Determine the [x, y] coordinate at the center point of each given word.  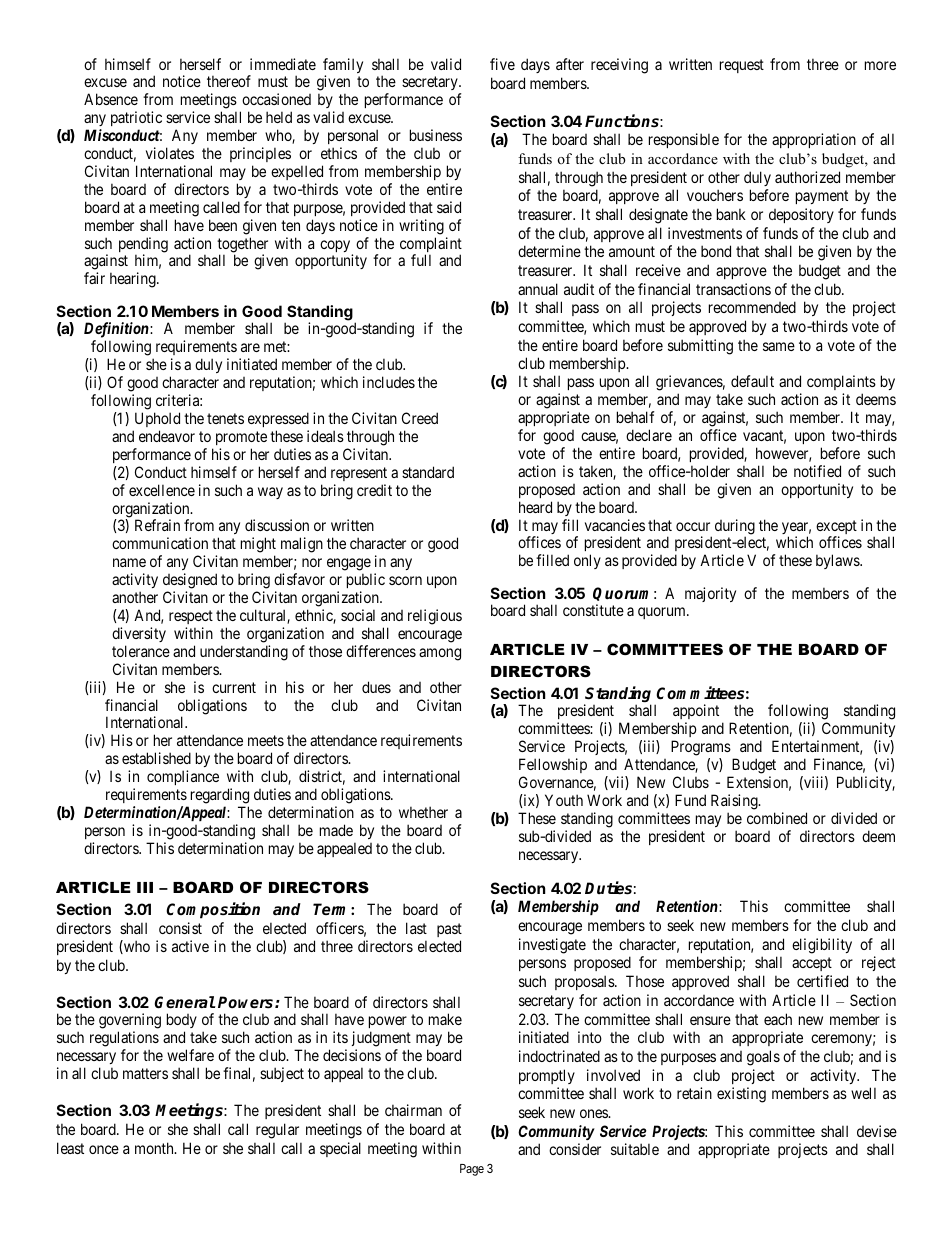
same [779, 346]
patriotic [136, 118]
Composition [213, 910]
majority [710, 594]
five [502, 64]
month [155, 1148]
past [449, 930]
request [742, 66]
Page [472, 1170]
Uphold [157, 419]
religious [435, 617]
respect [191, 617]
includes [389, 382]
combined [777, 818]
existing [741, 1095]
